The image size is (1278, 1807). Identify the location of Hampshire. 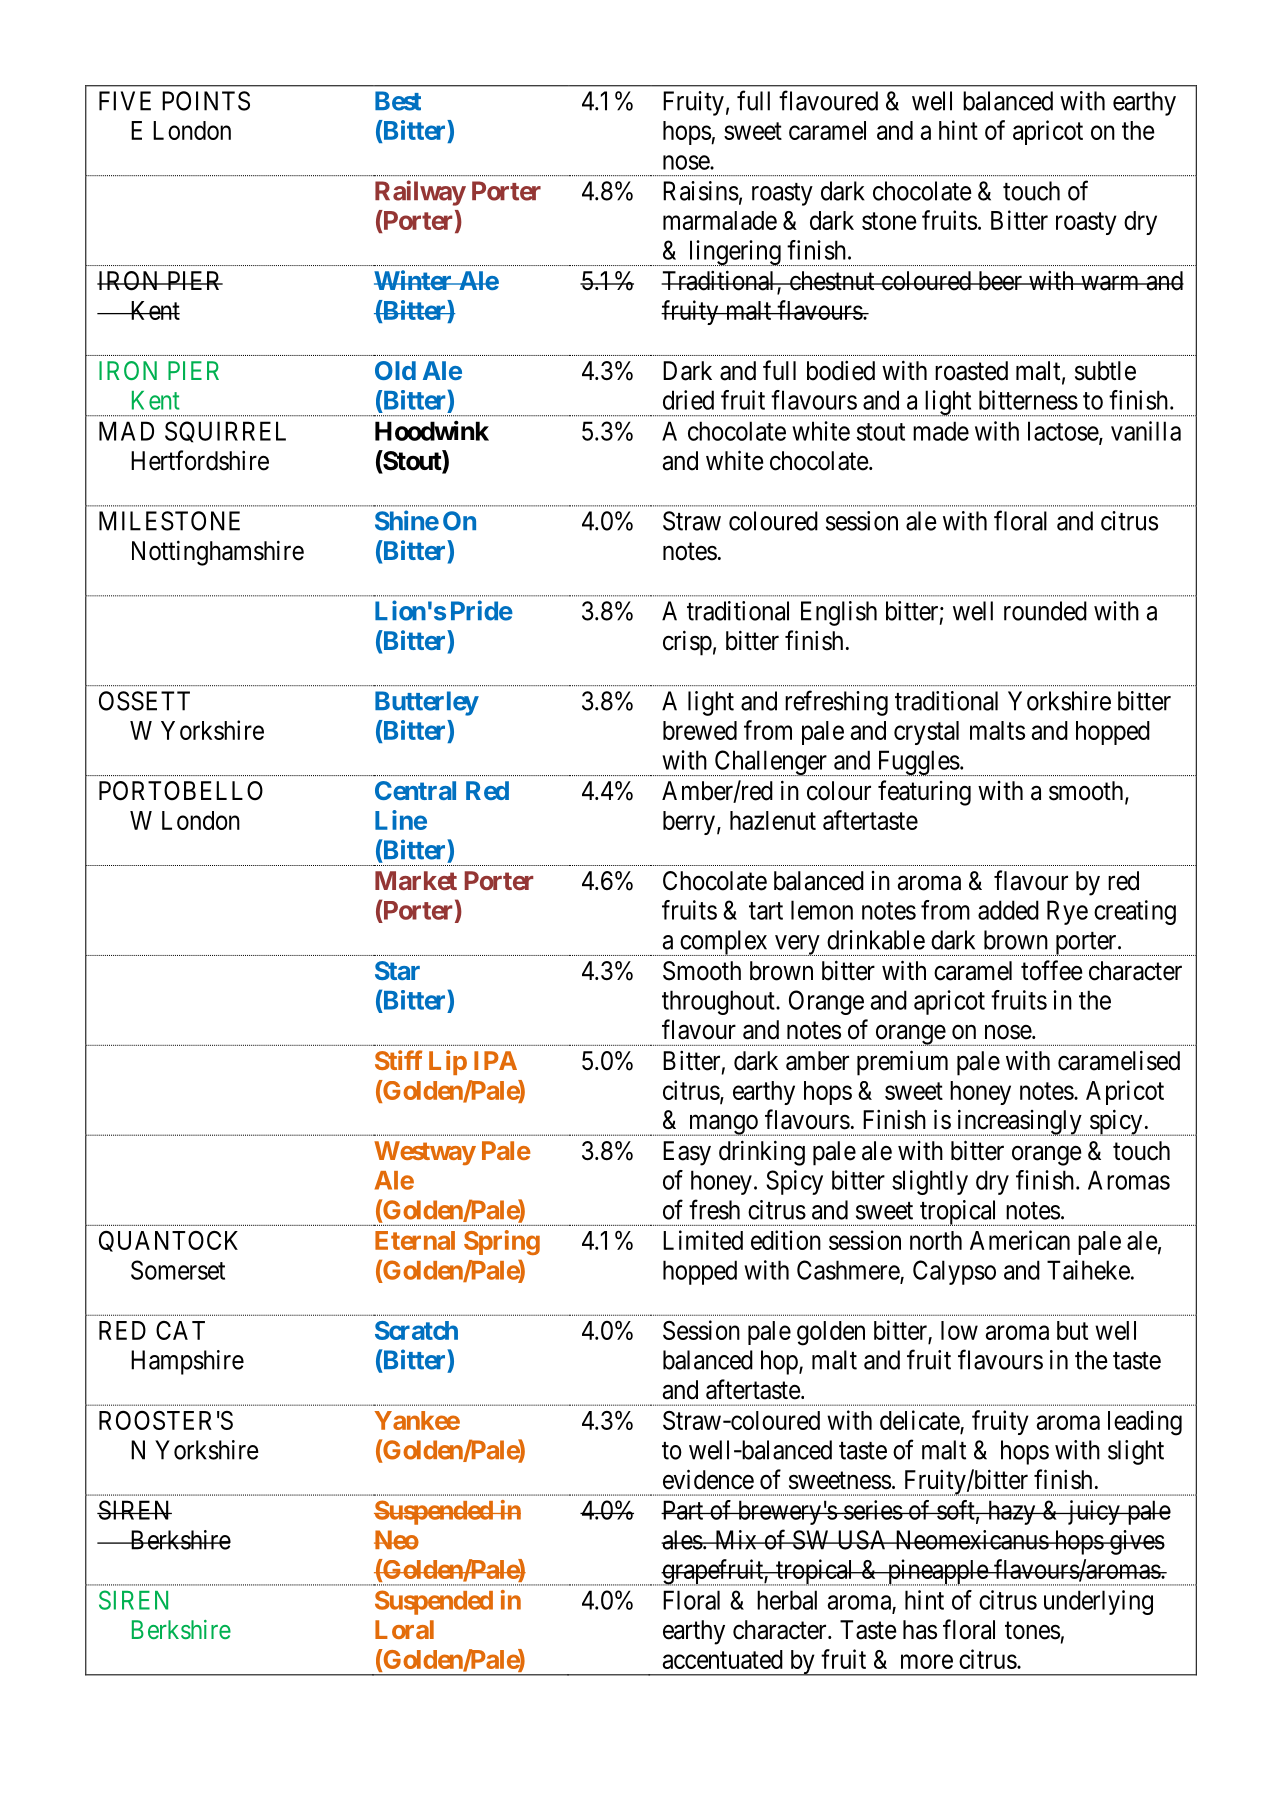
(187, 1362).
